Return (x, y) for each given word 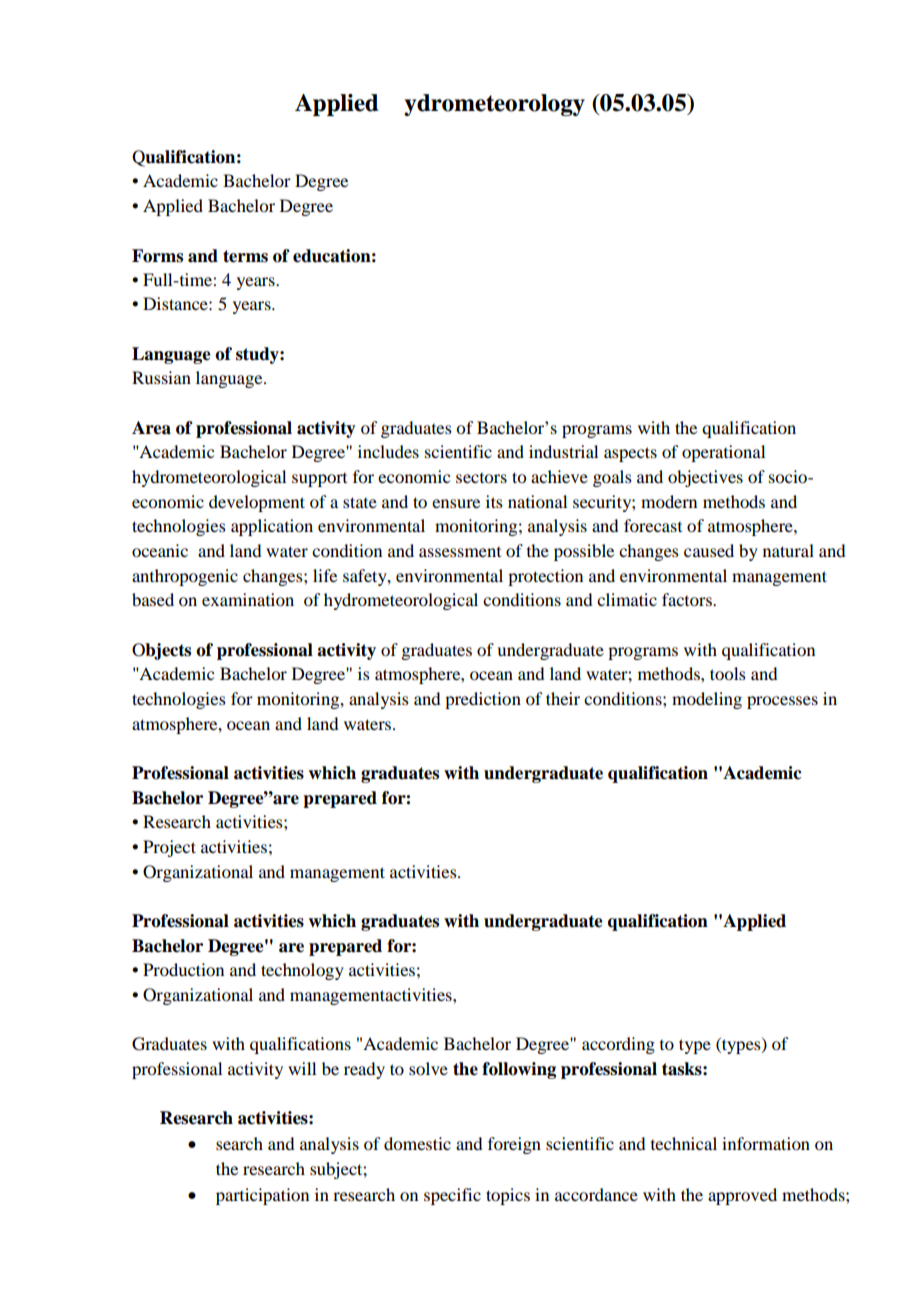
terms (245, 256)
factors (688, 599)
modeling (707, 700)
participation (262, 1196)
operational (723, 453)
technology (302, 971)
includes (388, 451)
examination (248, 599)
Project (169, 848)
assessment (460, 552)
